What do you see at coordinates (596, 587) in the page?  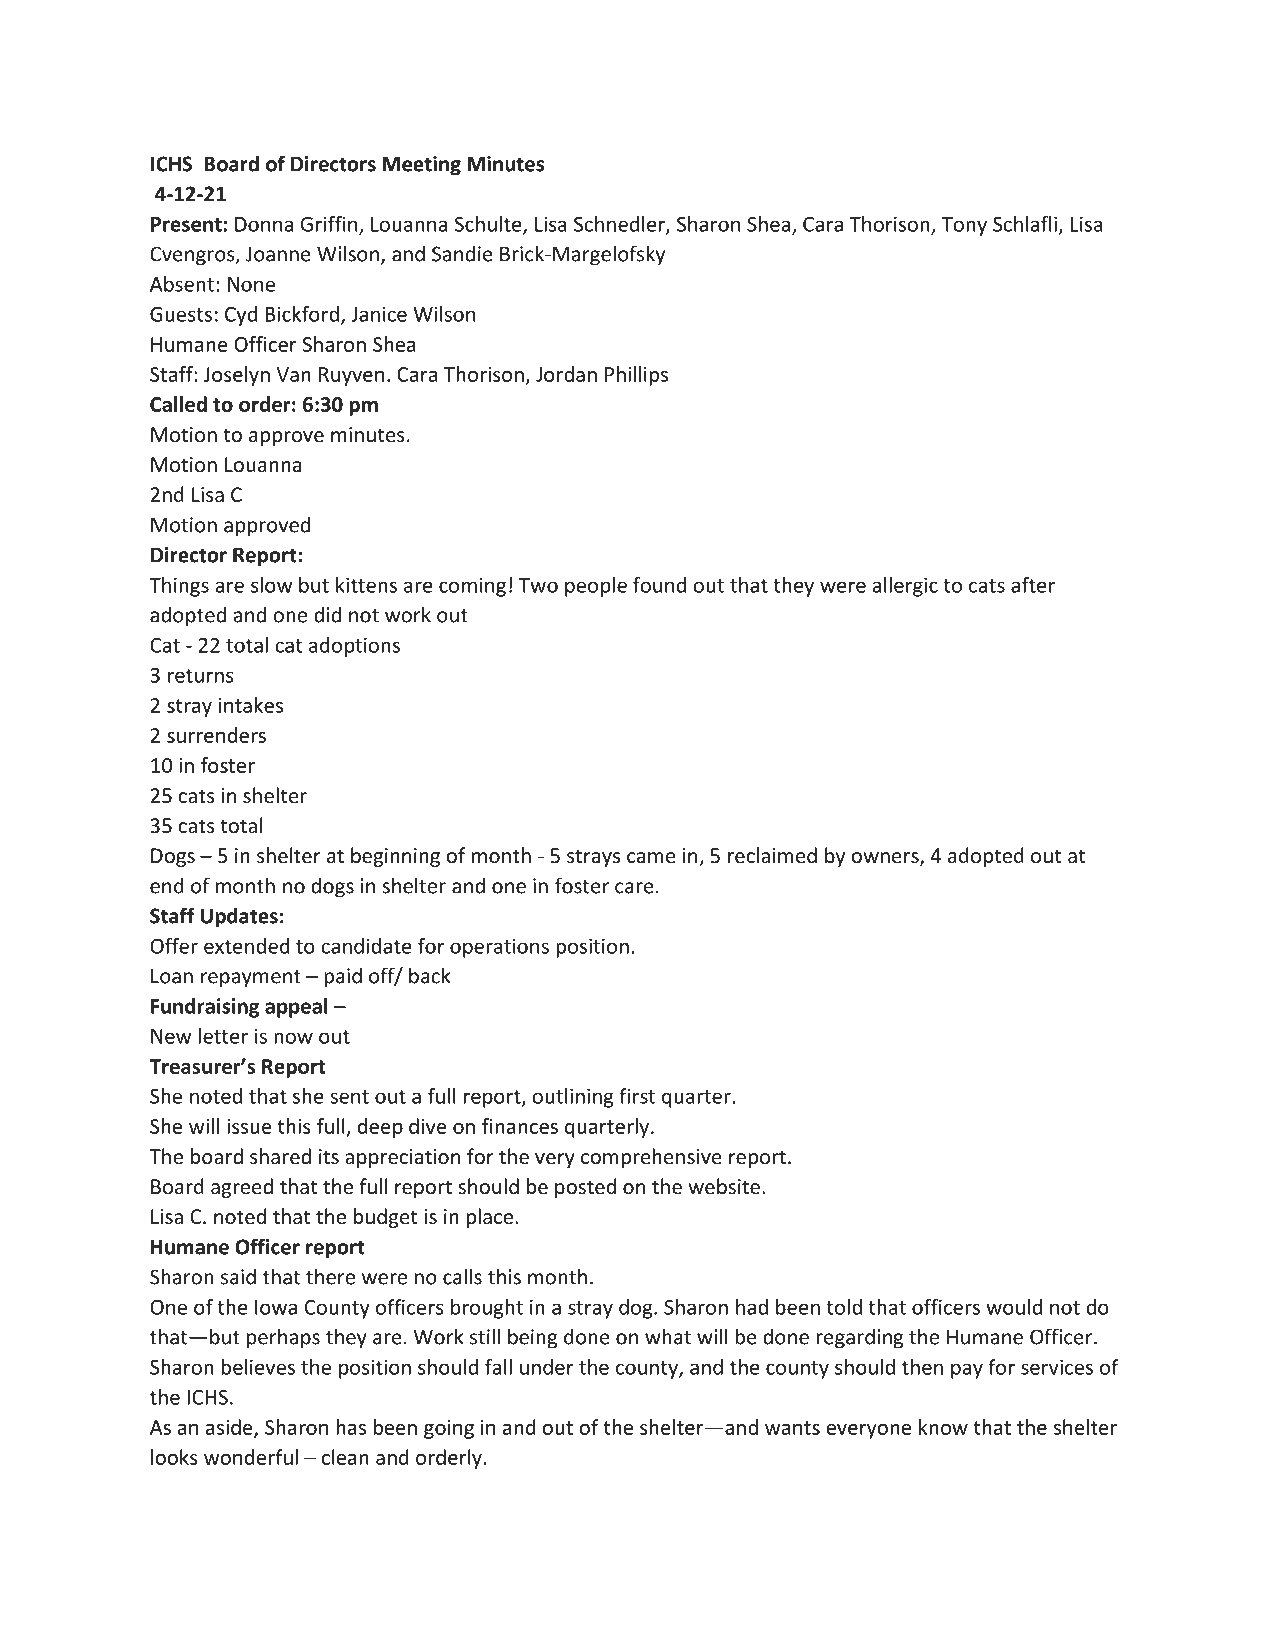 I see `people` at bounding box center [596, 587].
